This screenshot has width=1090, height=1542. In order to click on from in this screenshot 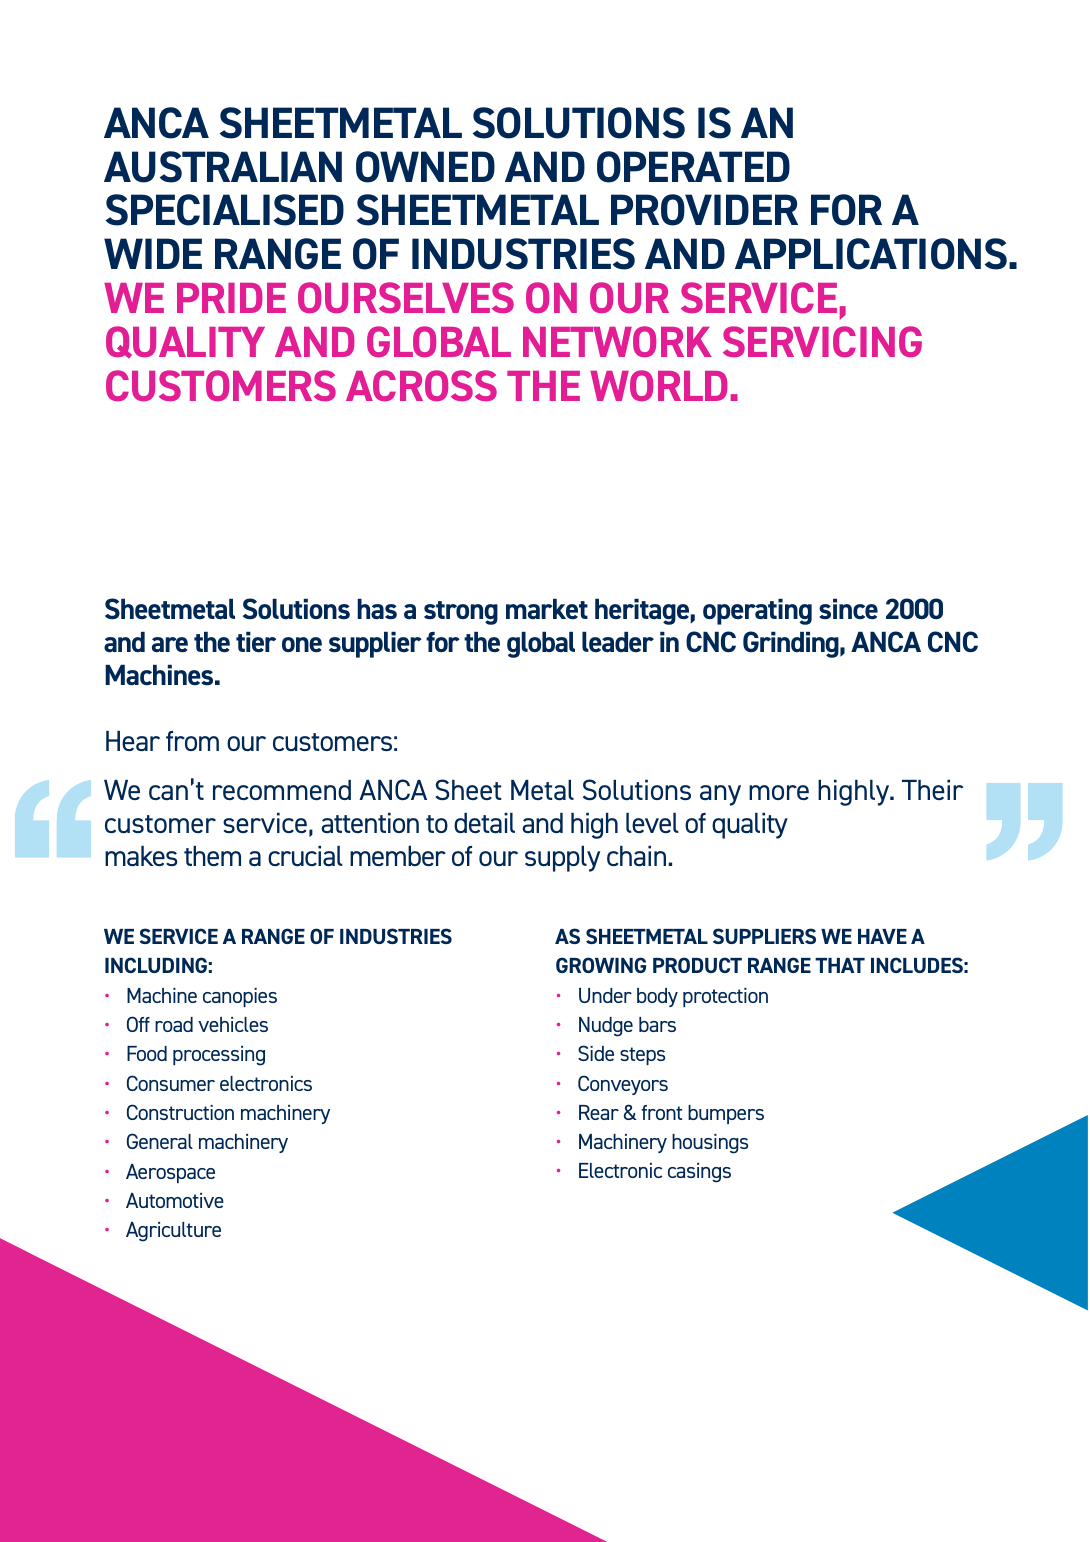, I will do `click(192, 741)`.
